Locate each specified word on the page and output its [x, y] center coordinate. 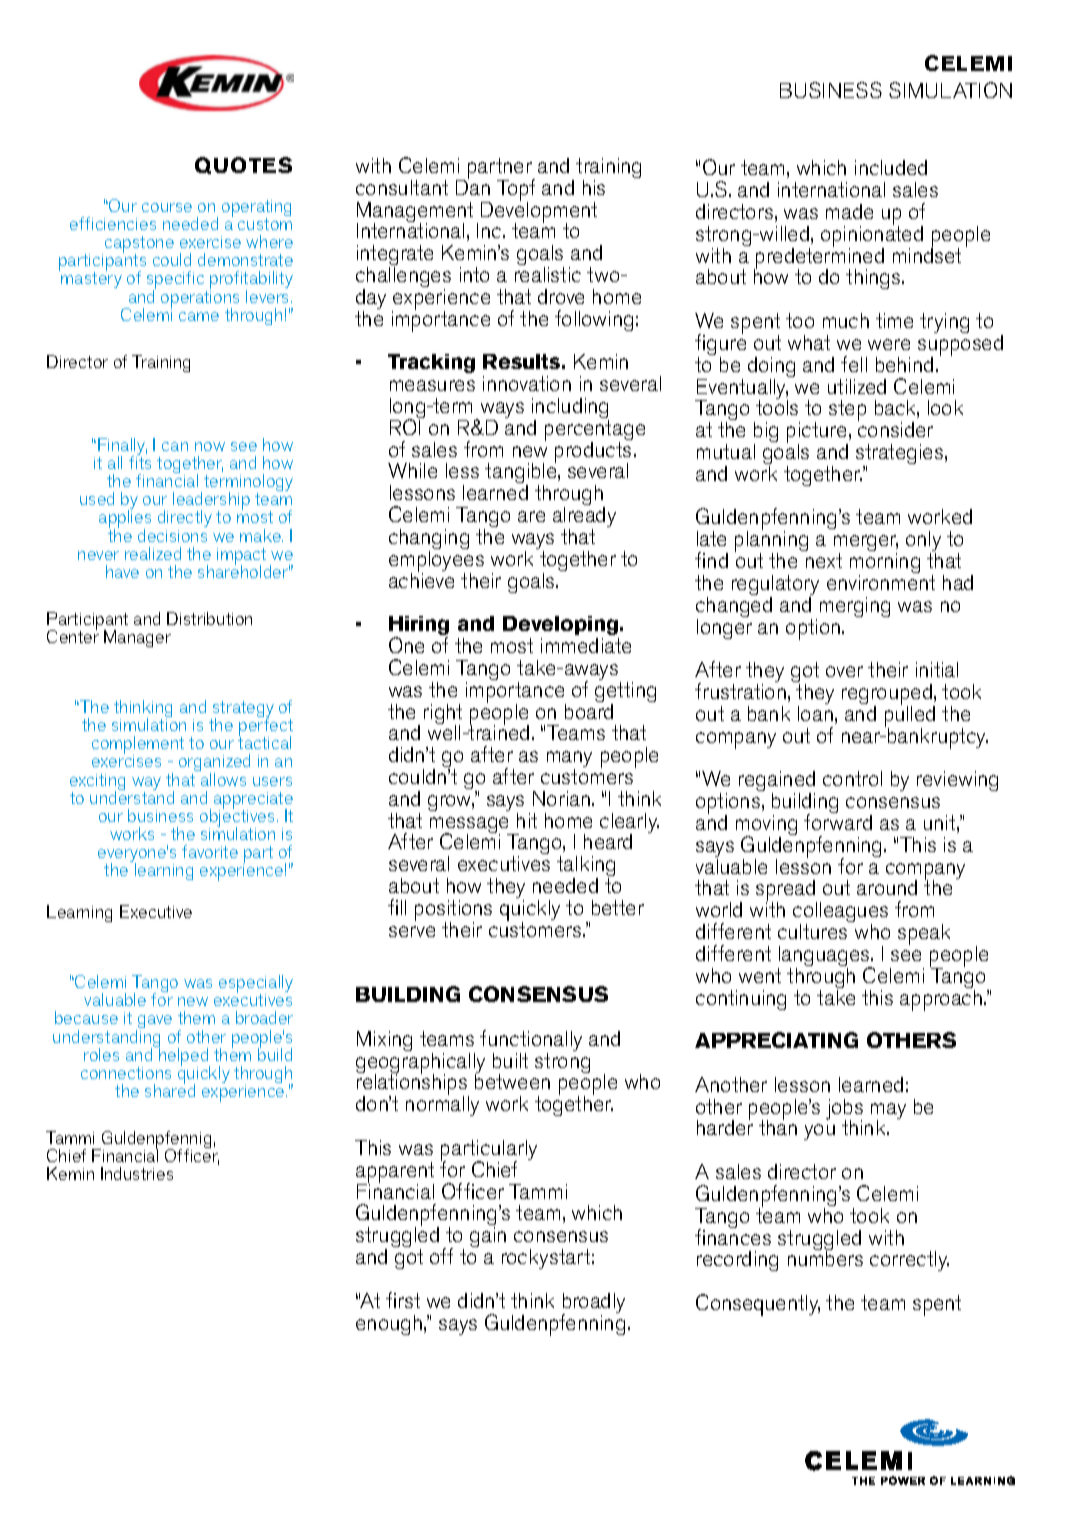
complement [138, 746]
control [852, 778]
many [569, 760]
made [849, 211]
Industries [137, 1173]
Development [539, 212]
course [167, 207]
